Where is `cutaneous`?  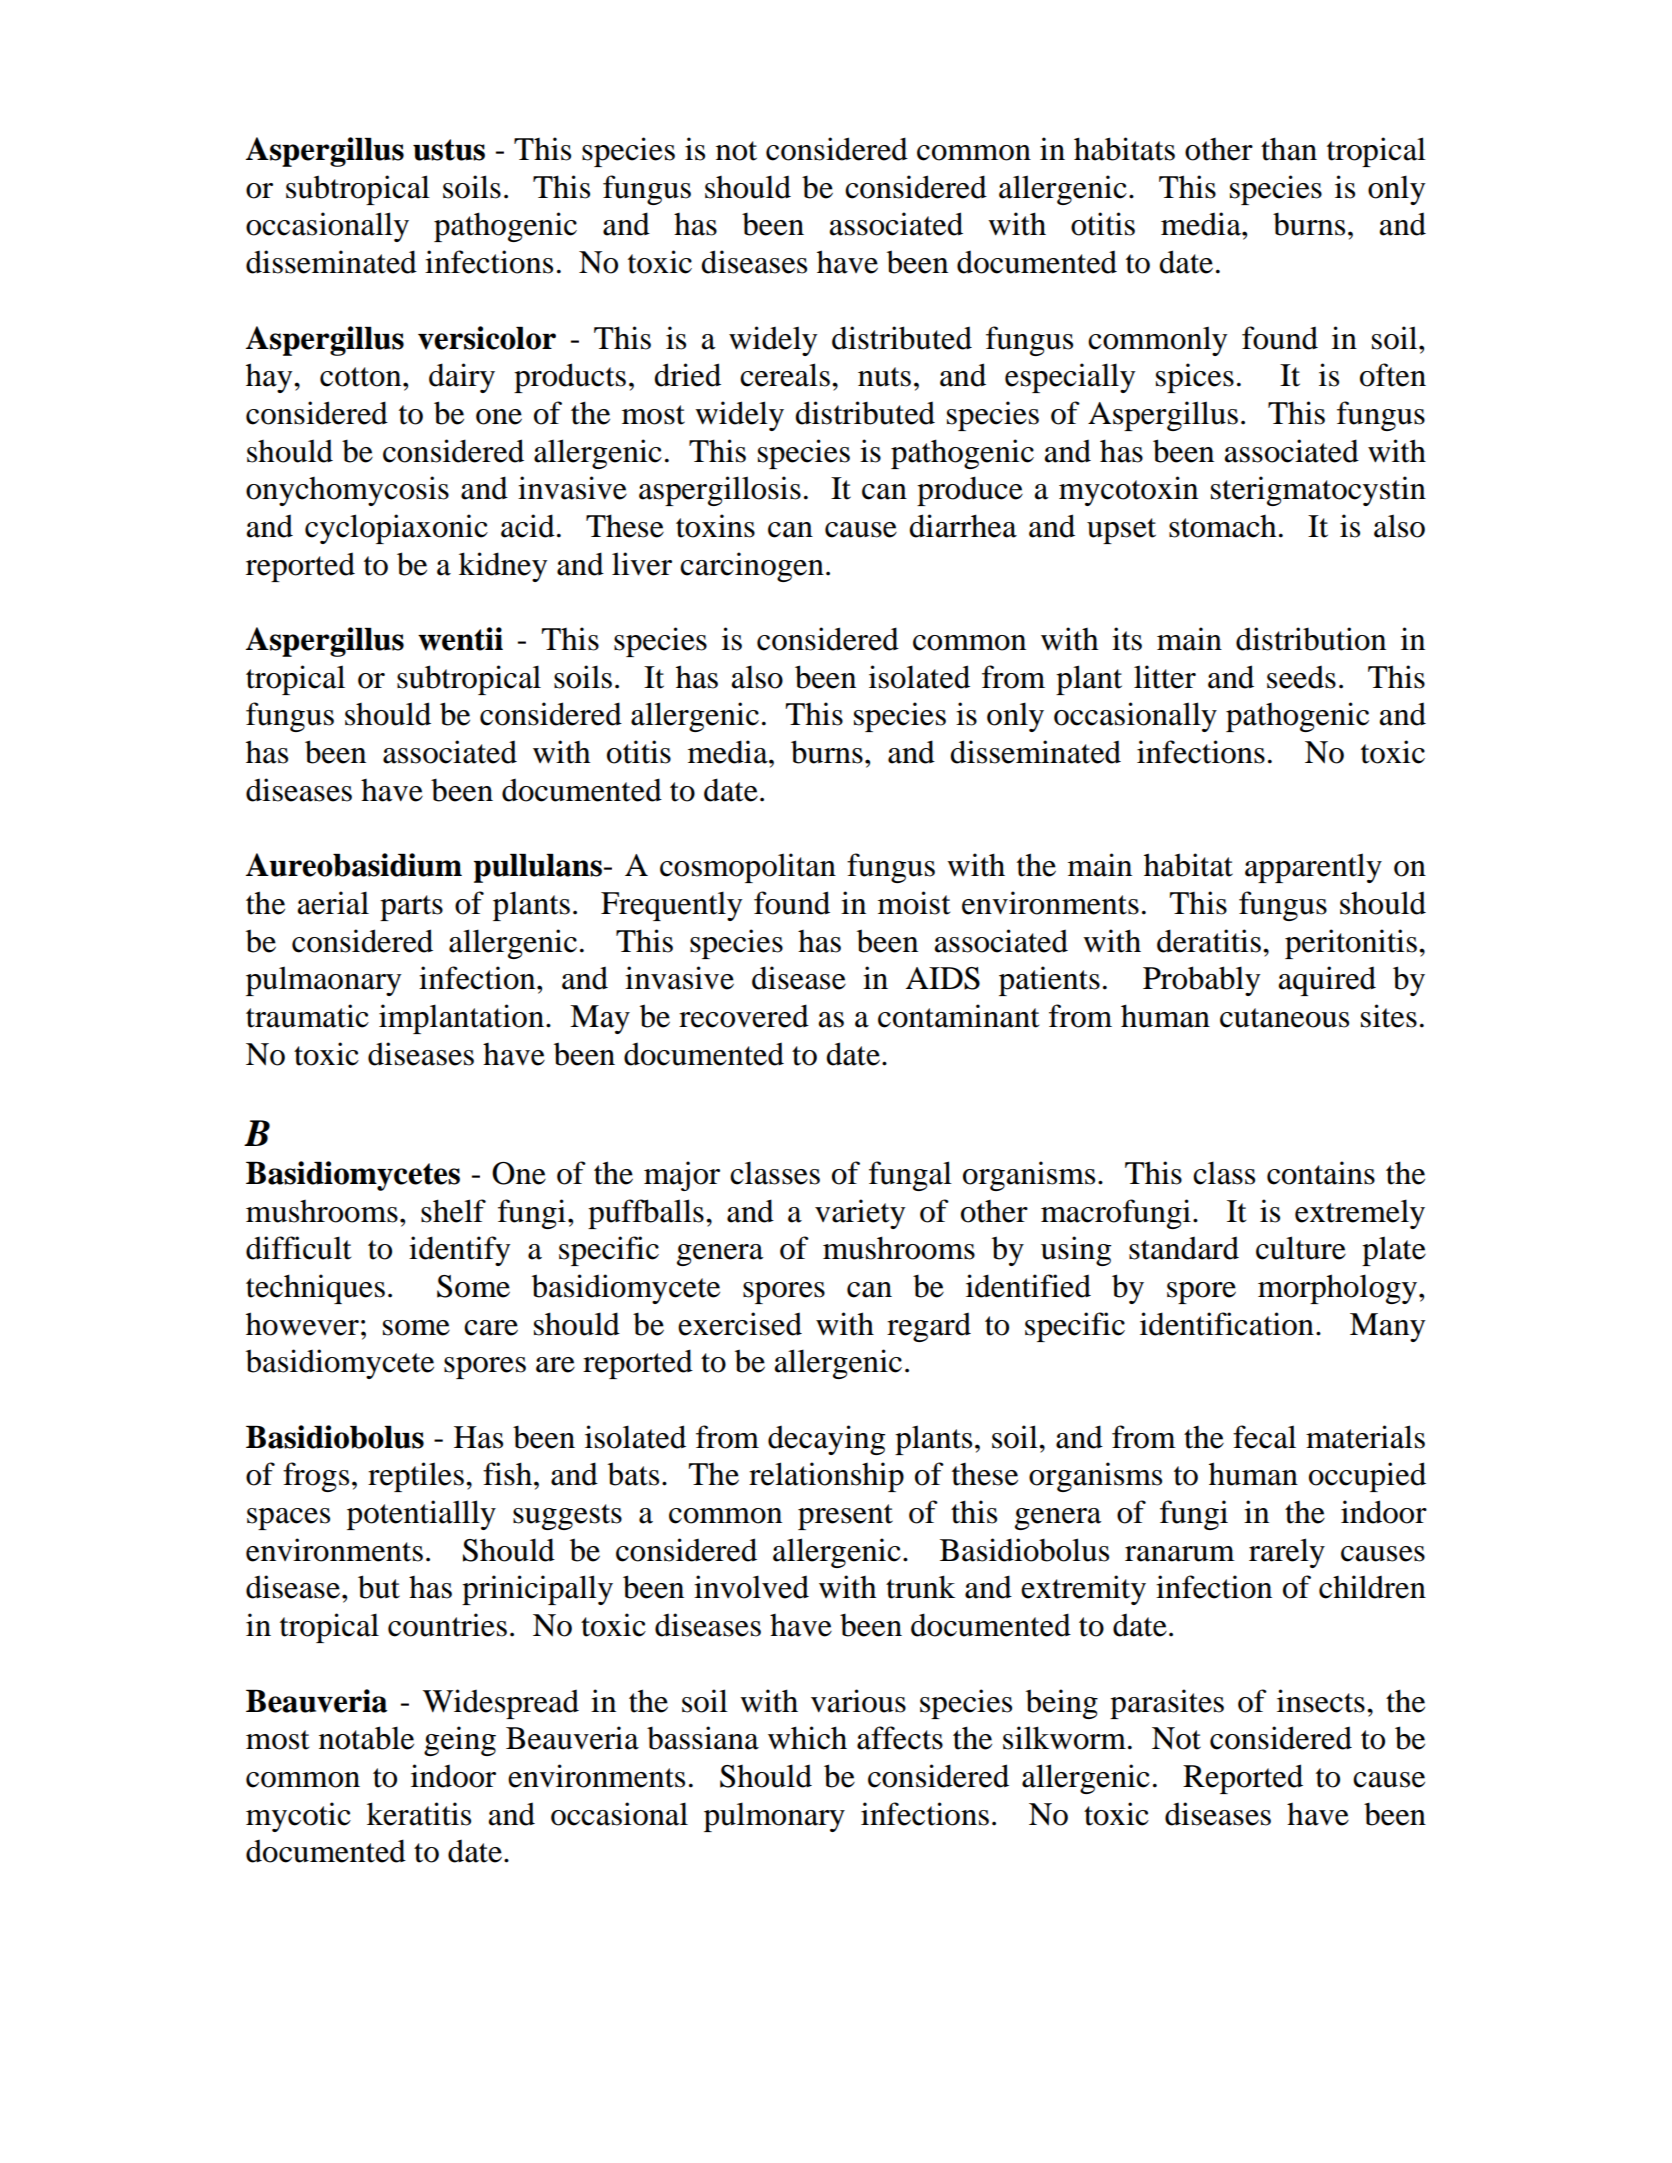 cutaneous is located at coordinates (1284, 1018).
